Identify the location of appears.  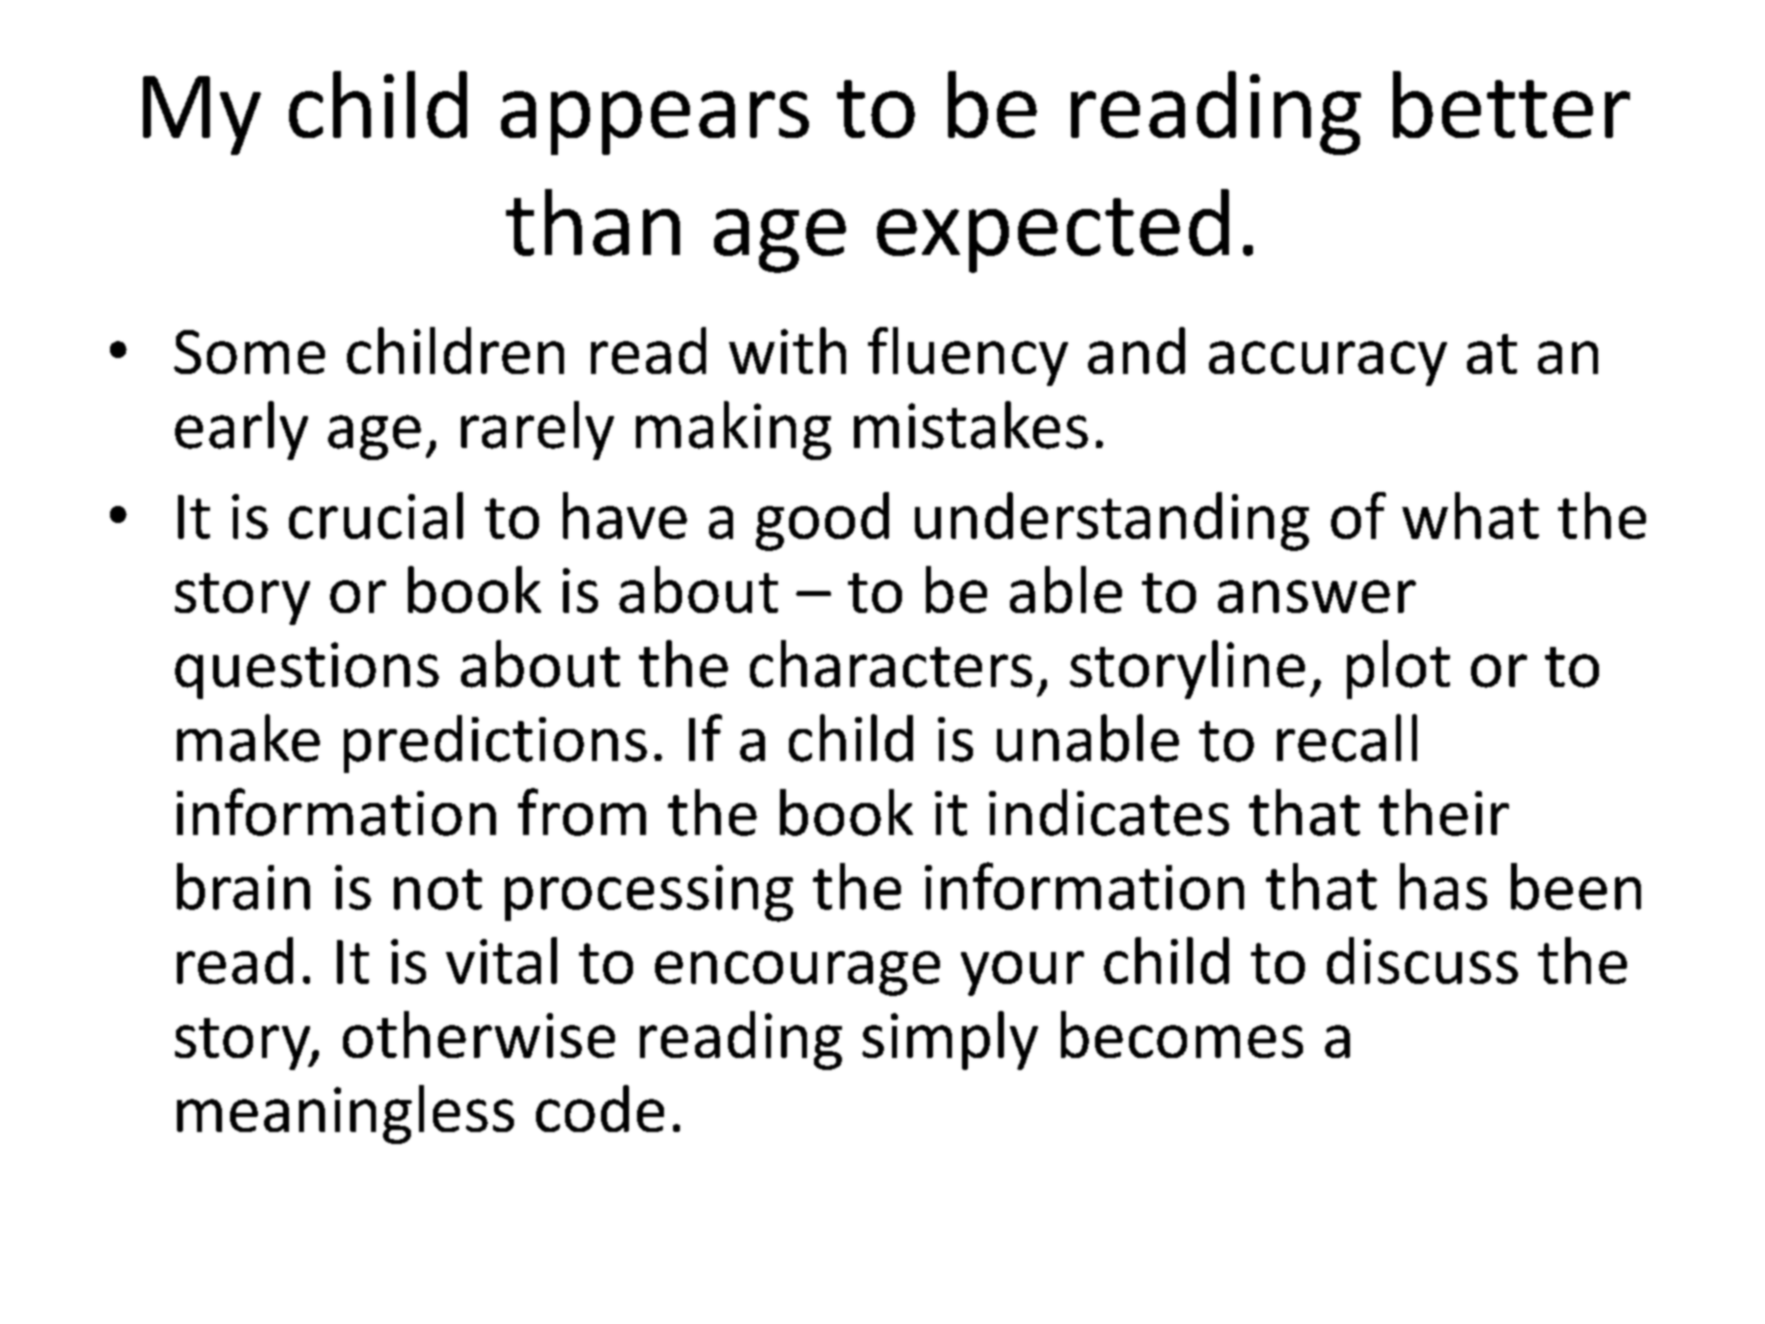
(655, 123).
